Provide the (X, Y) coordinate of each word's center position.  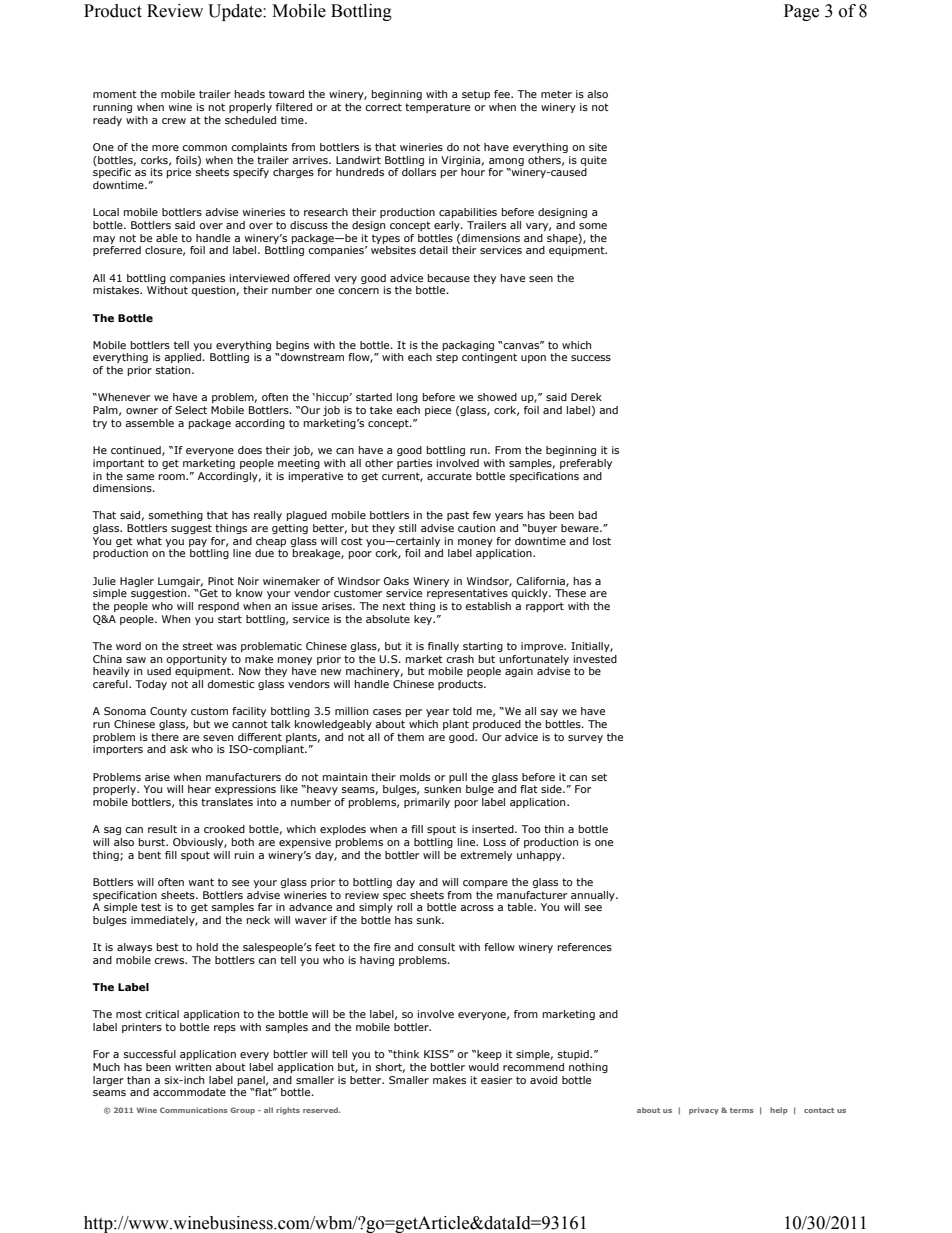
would (484, 1067)
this (188, 802)
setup (476, 95)
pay (198, 543)
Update (236, 12)
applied (184, 358)
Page (801, 12)
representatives (467, 594)
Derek (586, 397)
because (449, 278)
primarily (427, 803)
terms (742, 1110)
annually (594, 896)
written (193, 1067)
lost (602, 541)
